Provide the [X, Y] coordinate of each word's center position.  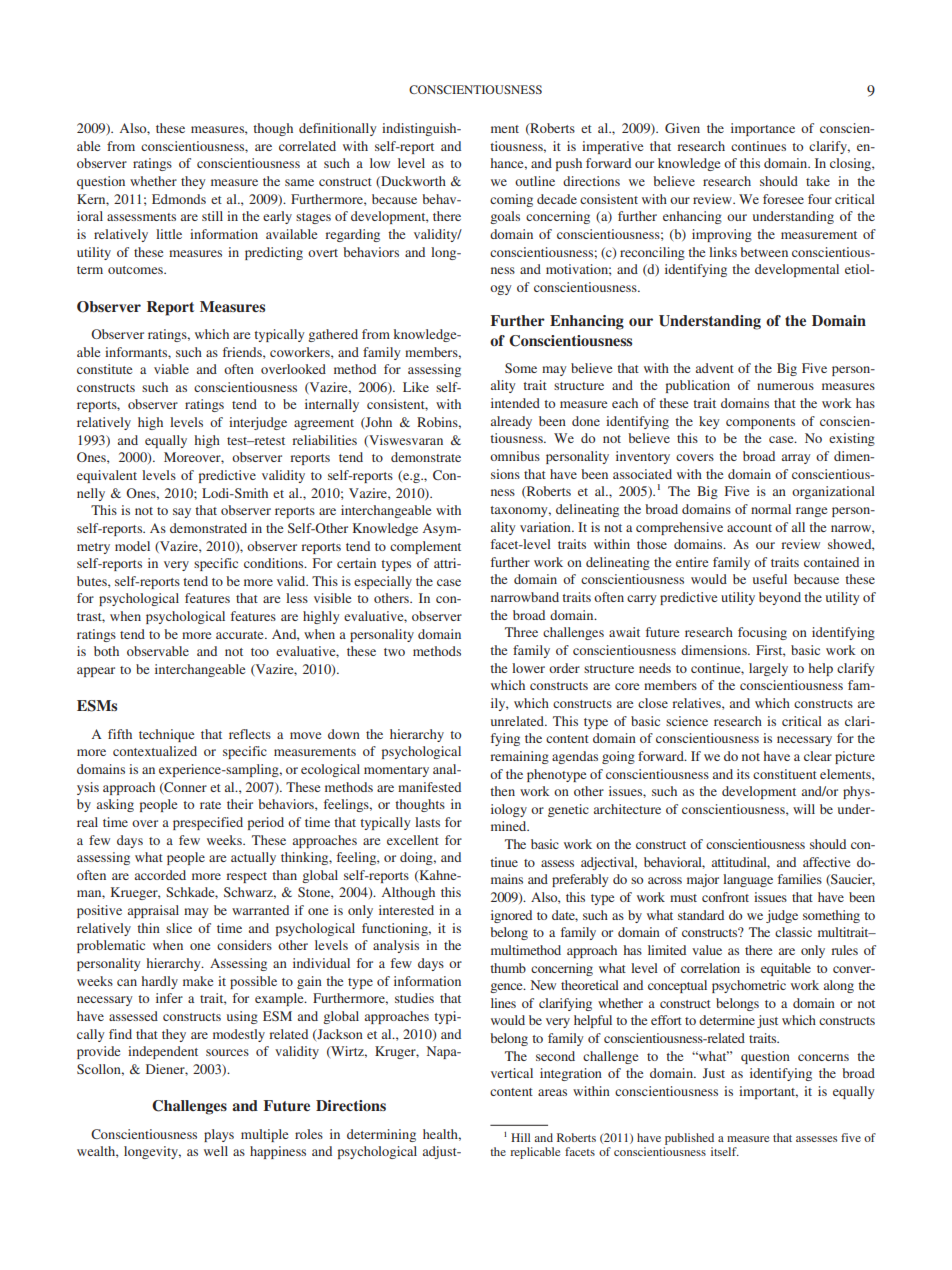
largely [768, 669]
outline [535, 181]
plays [219, 1135]
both [106, 651]
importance [763, 129]
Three [521, 632]
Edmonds [179, 199]
